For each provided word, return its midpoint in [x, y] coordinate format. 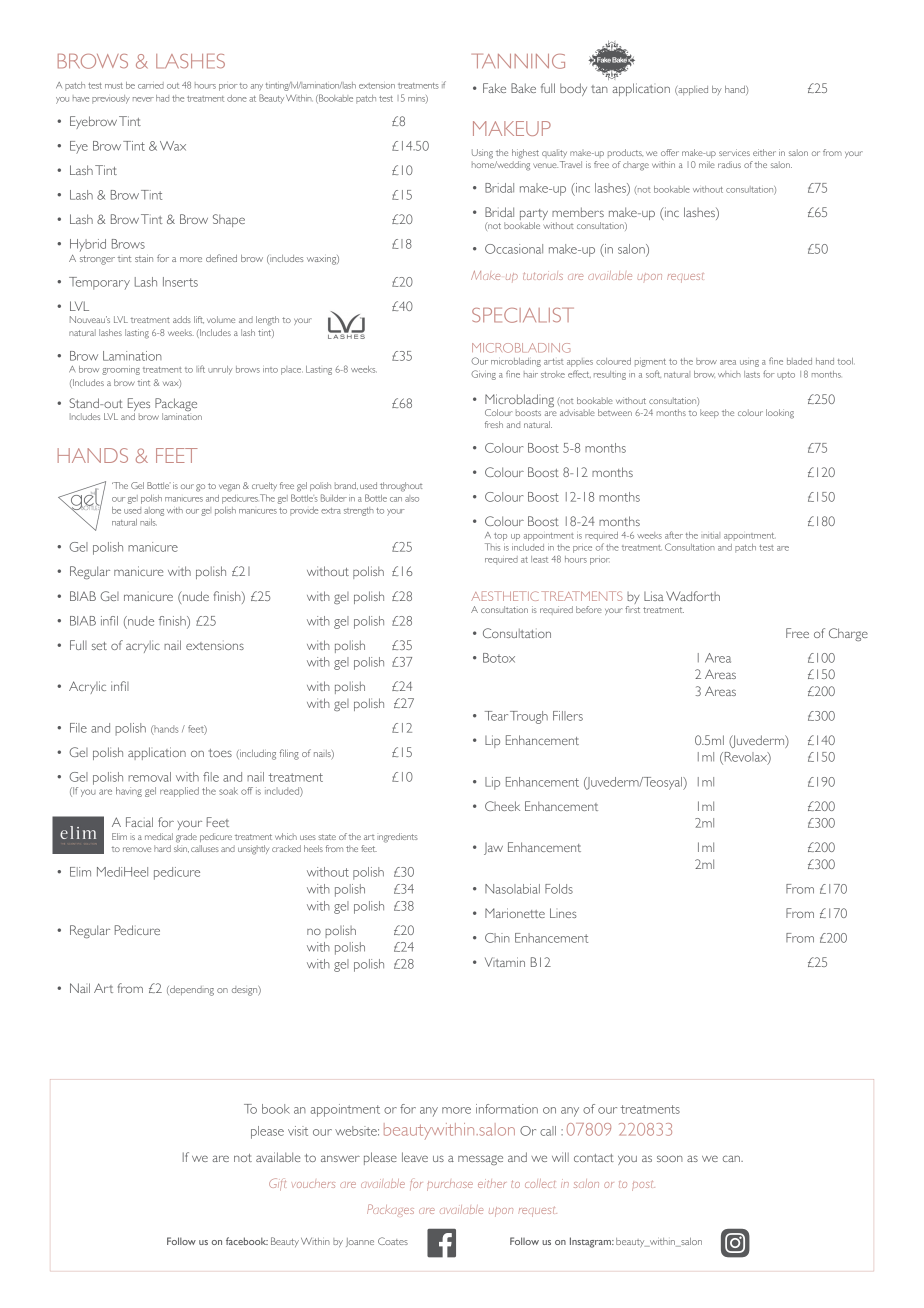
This [492, 547]
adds [182, 319]
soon [670, 1158]
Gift [277, 1184]
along [154, 511]
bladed [799, 361]
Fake [494, 88]
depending [191, 991]
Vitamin [505, 962]
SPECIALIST [523, 315]
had [162, 98]
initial [710, 535]
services [734, 152]
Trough [529, 717]
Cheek [502, 806]
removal [149, 777]
